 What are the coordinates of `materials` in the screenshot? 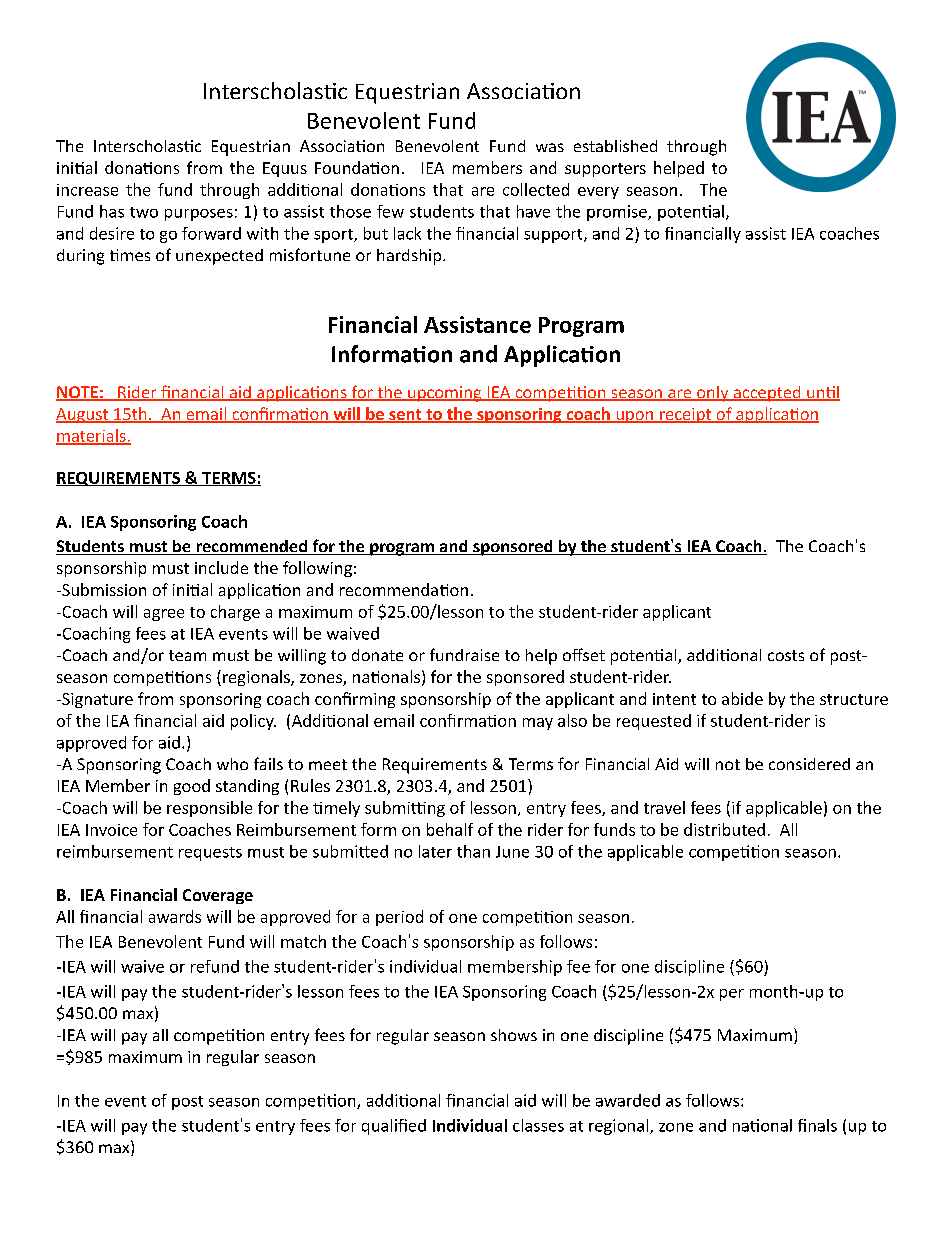 It's located at (92, 436).
